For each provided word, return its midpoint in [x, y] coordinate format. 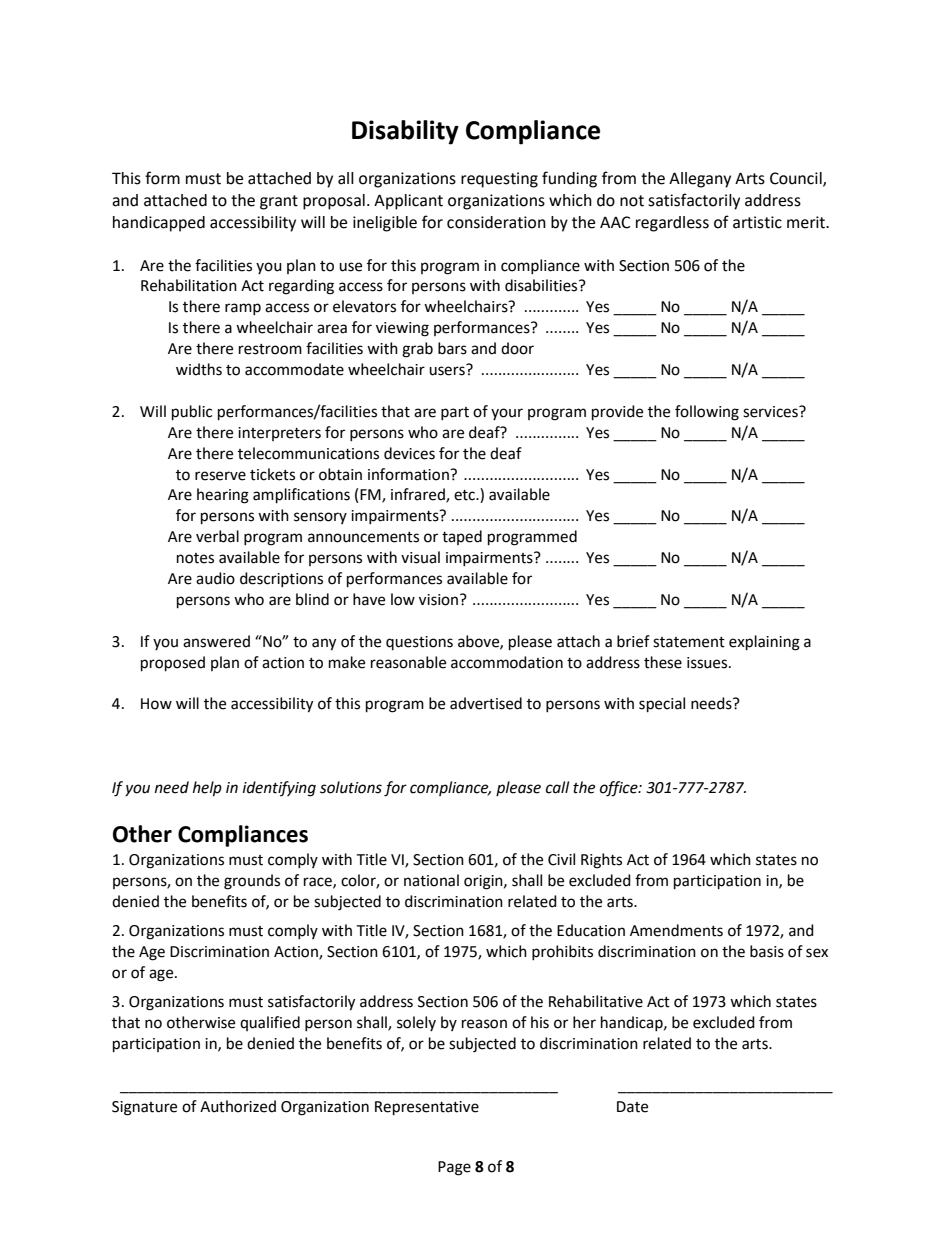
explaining [764, 643]
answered [216, 641]
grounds [252, 882]
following [707, 413]
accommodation [507, 662]
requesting [499, 180]
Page [454, 1168]
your [507, 414]
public [192, 413]
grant [279, 202]
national [431, 880]
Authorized [238, 1106]
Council [797, 179]
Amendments [676, 930]
